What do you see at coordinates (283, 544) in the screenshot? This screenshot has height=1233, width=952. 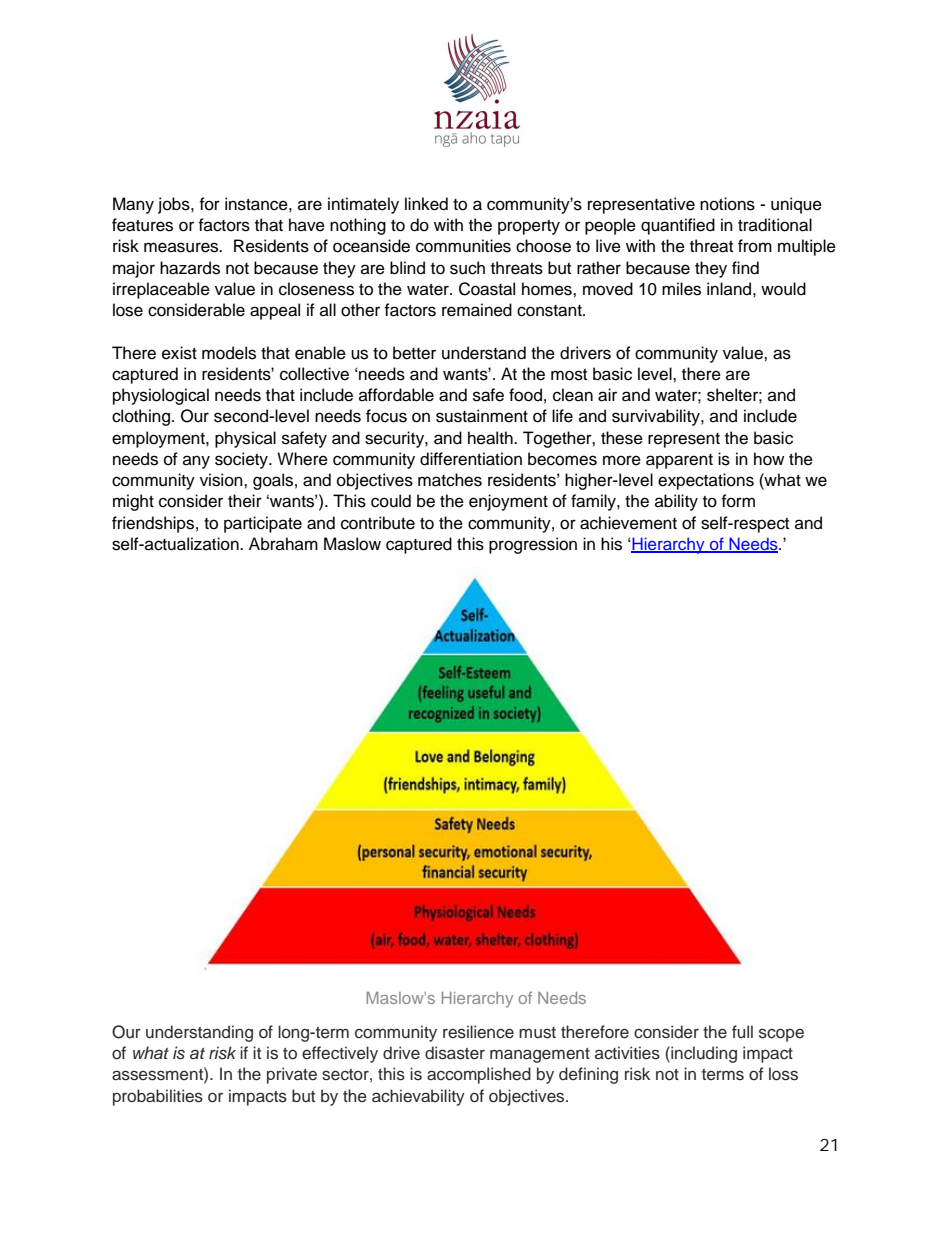 I see `Abraham` at bounding box center [283, 544].
